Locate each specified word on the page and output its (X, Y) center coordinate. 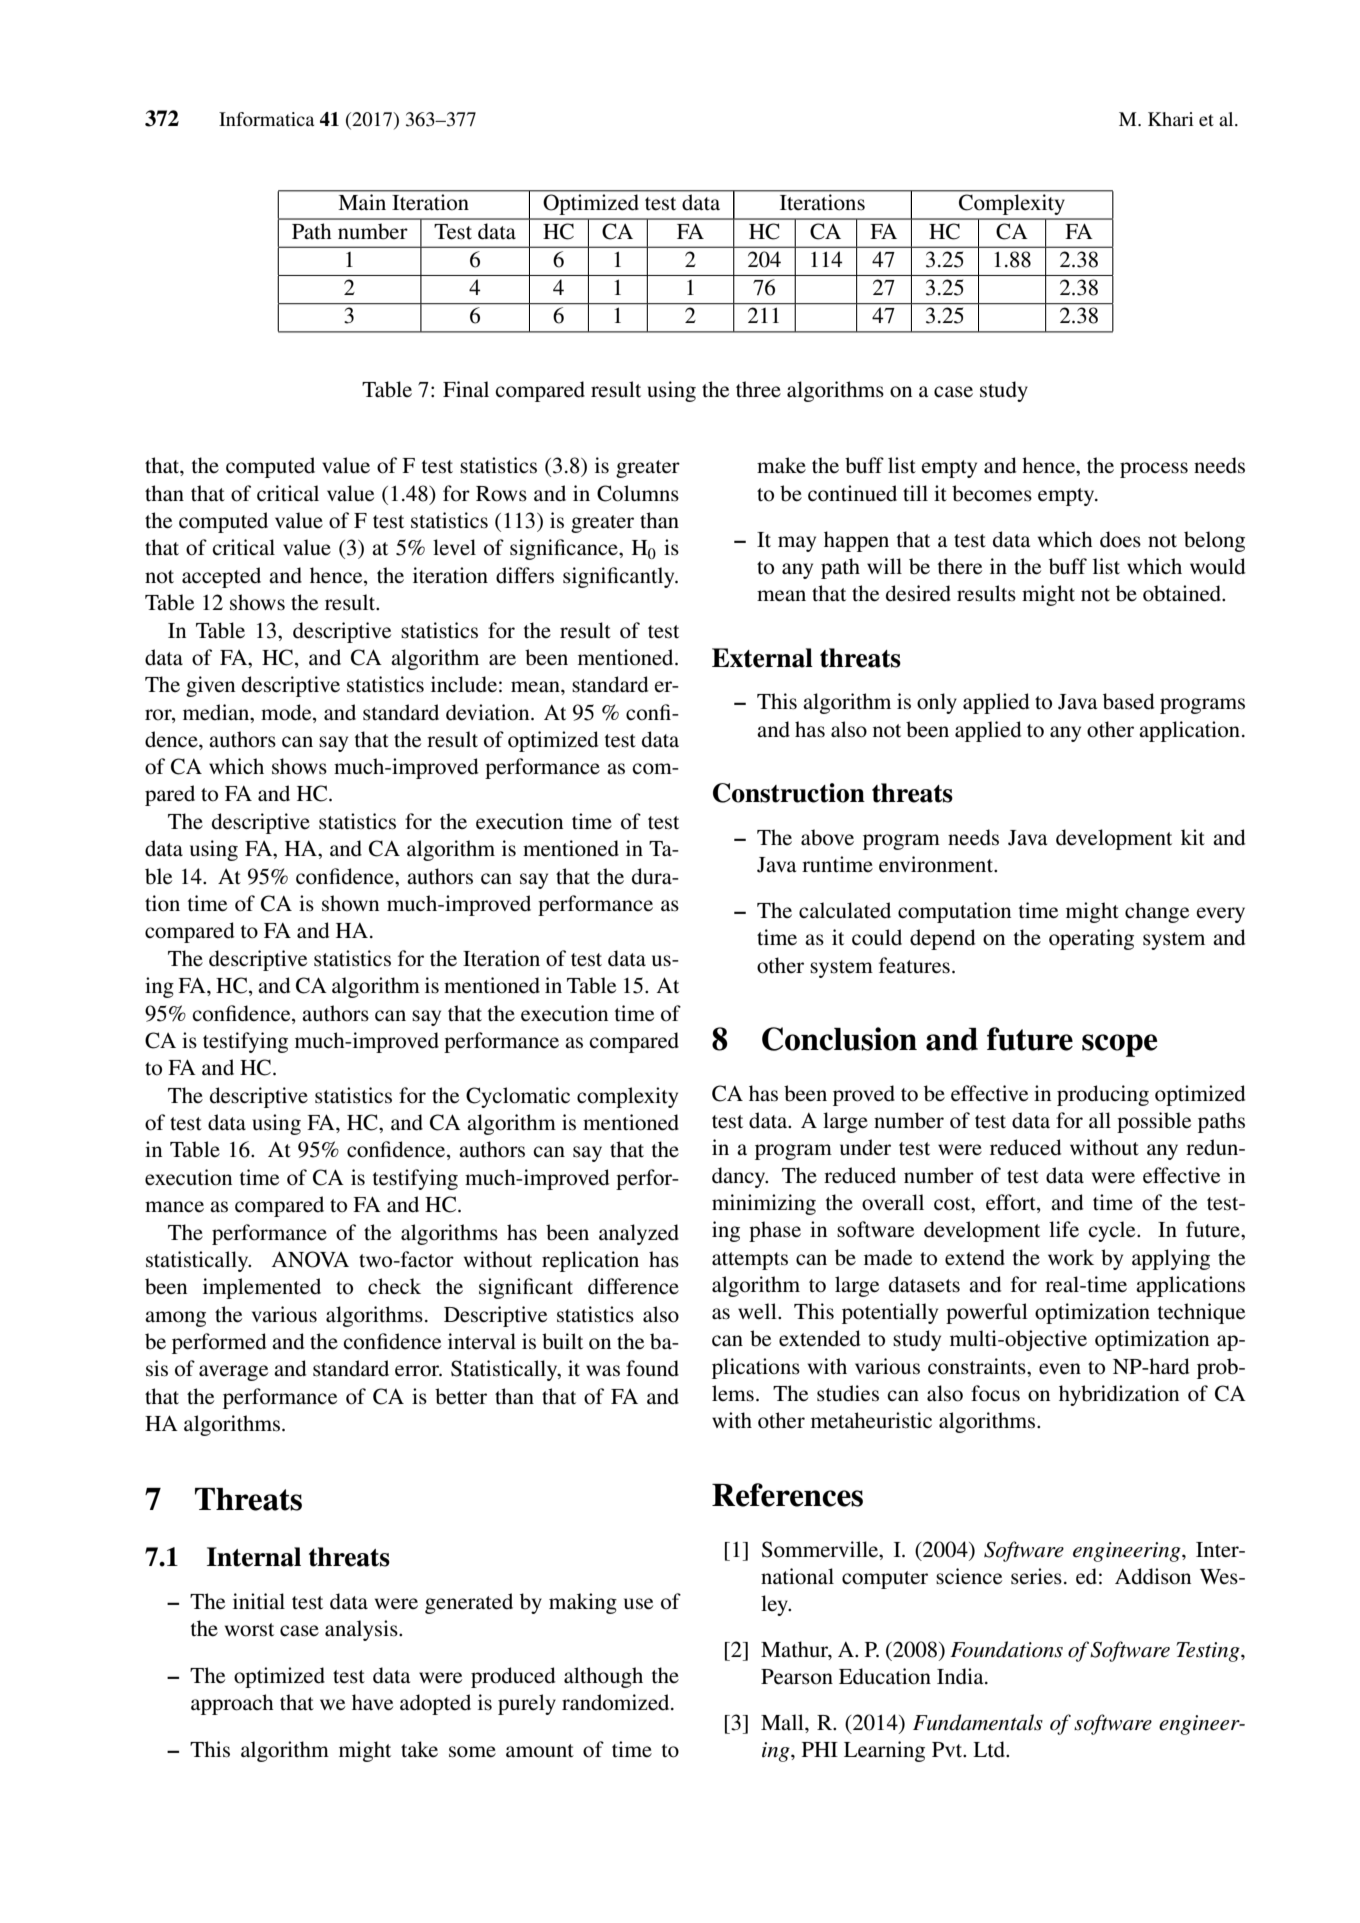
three (758, 389)
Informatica (267, 119)
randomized (617, 1702)
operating (1091, 939)
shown (350, 903)
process (1154, 470)
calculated (845, 910)
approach (232, 1704)
